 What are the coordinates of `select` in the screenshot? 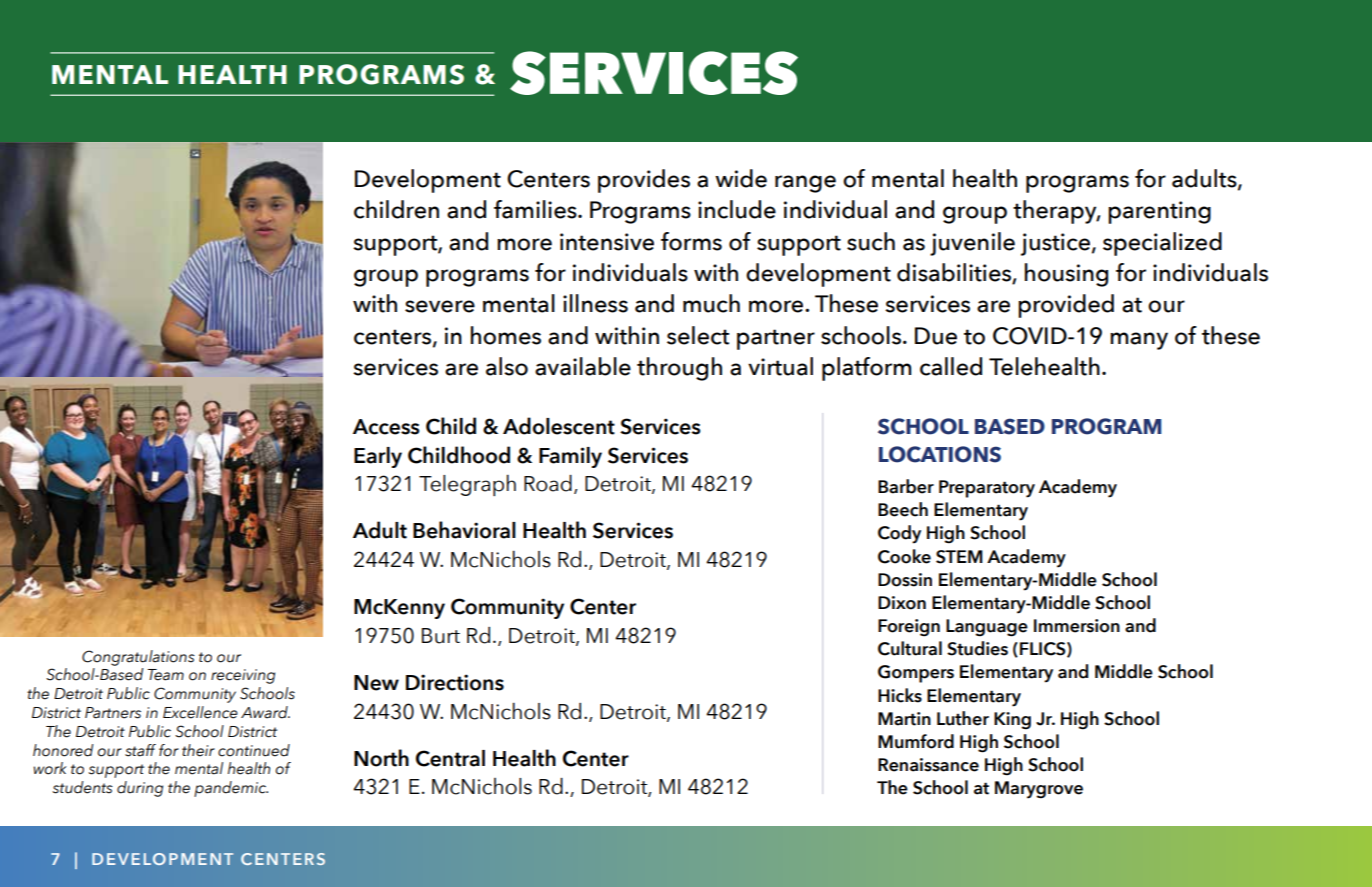 It's located at (698, 335).
